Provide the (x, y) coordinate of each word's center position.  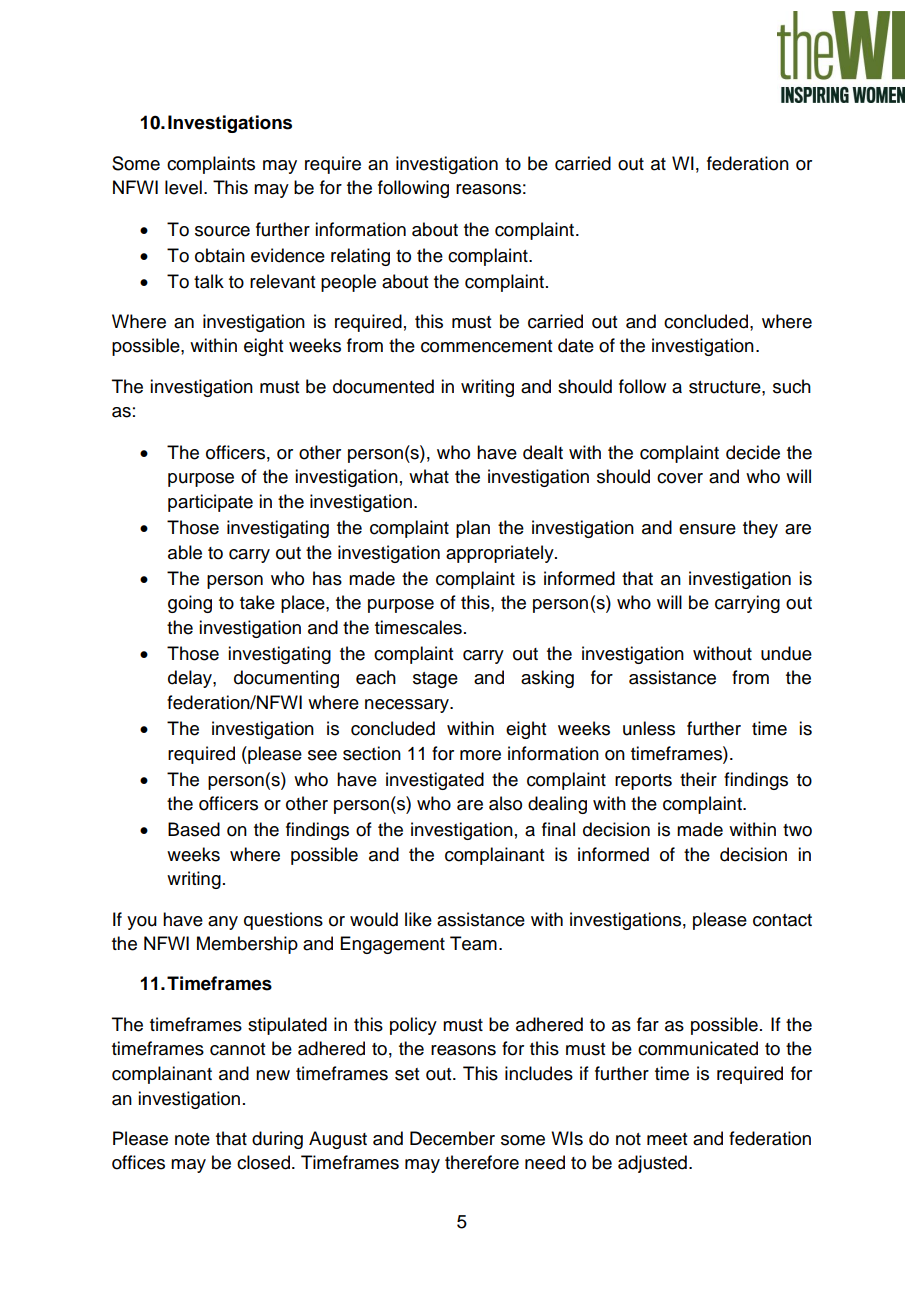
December (452, 1138)
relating (360, 257)
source (222, 231)
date (576, 345)
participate (210, 503)
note (192, 1139)
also (505, 803)
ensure (707, 529)
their (698, 779)
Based (194, 829)
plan (473, 529)
